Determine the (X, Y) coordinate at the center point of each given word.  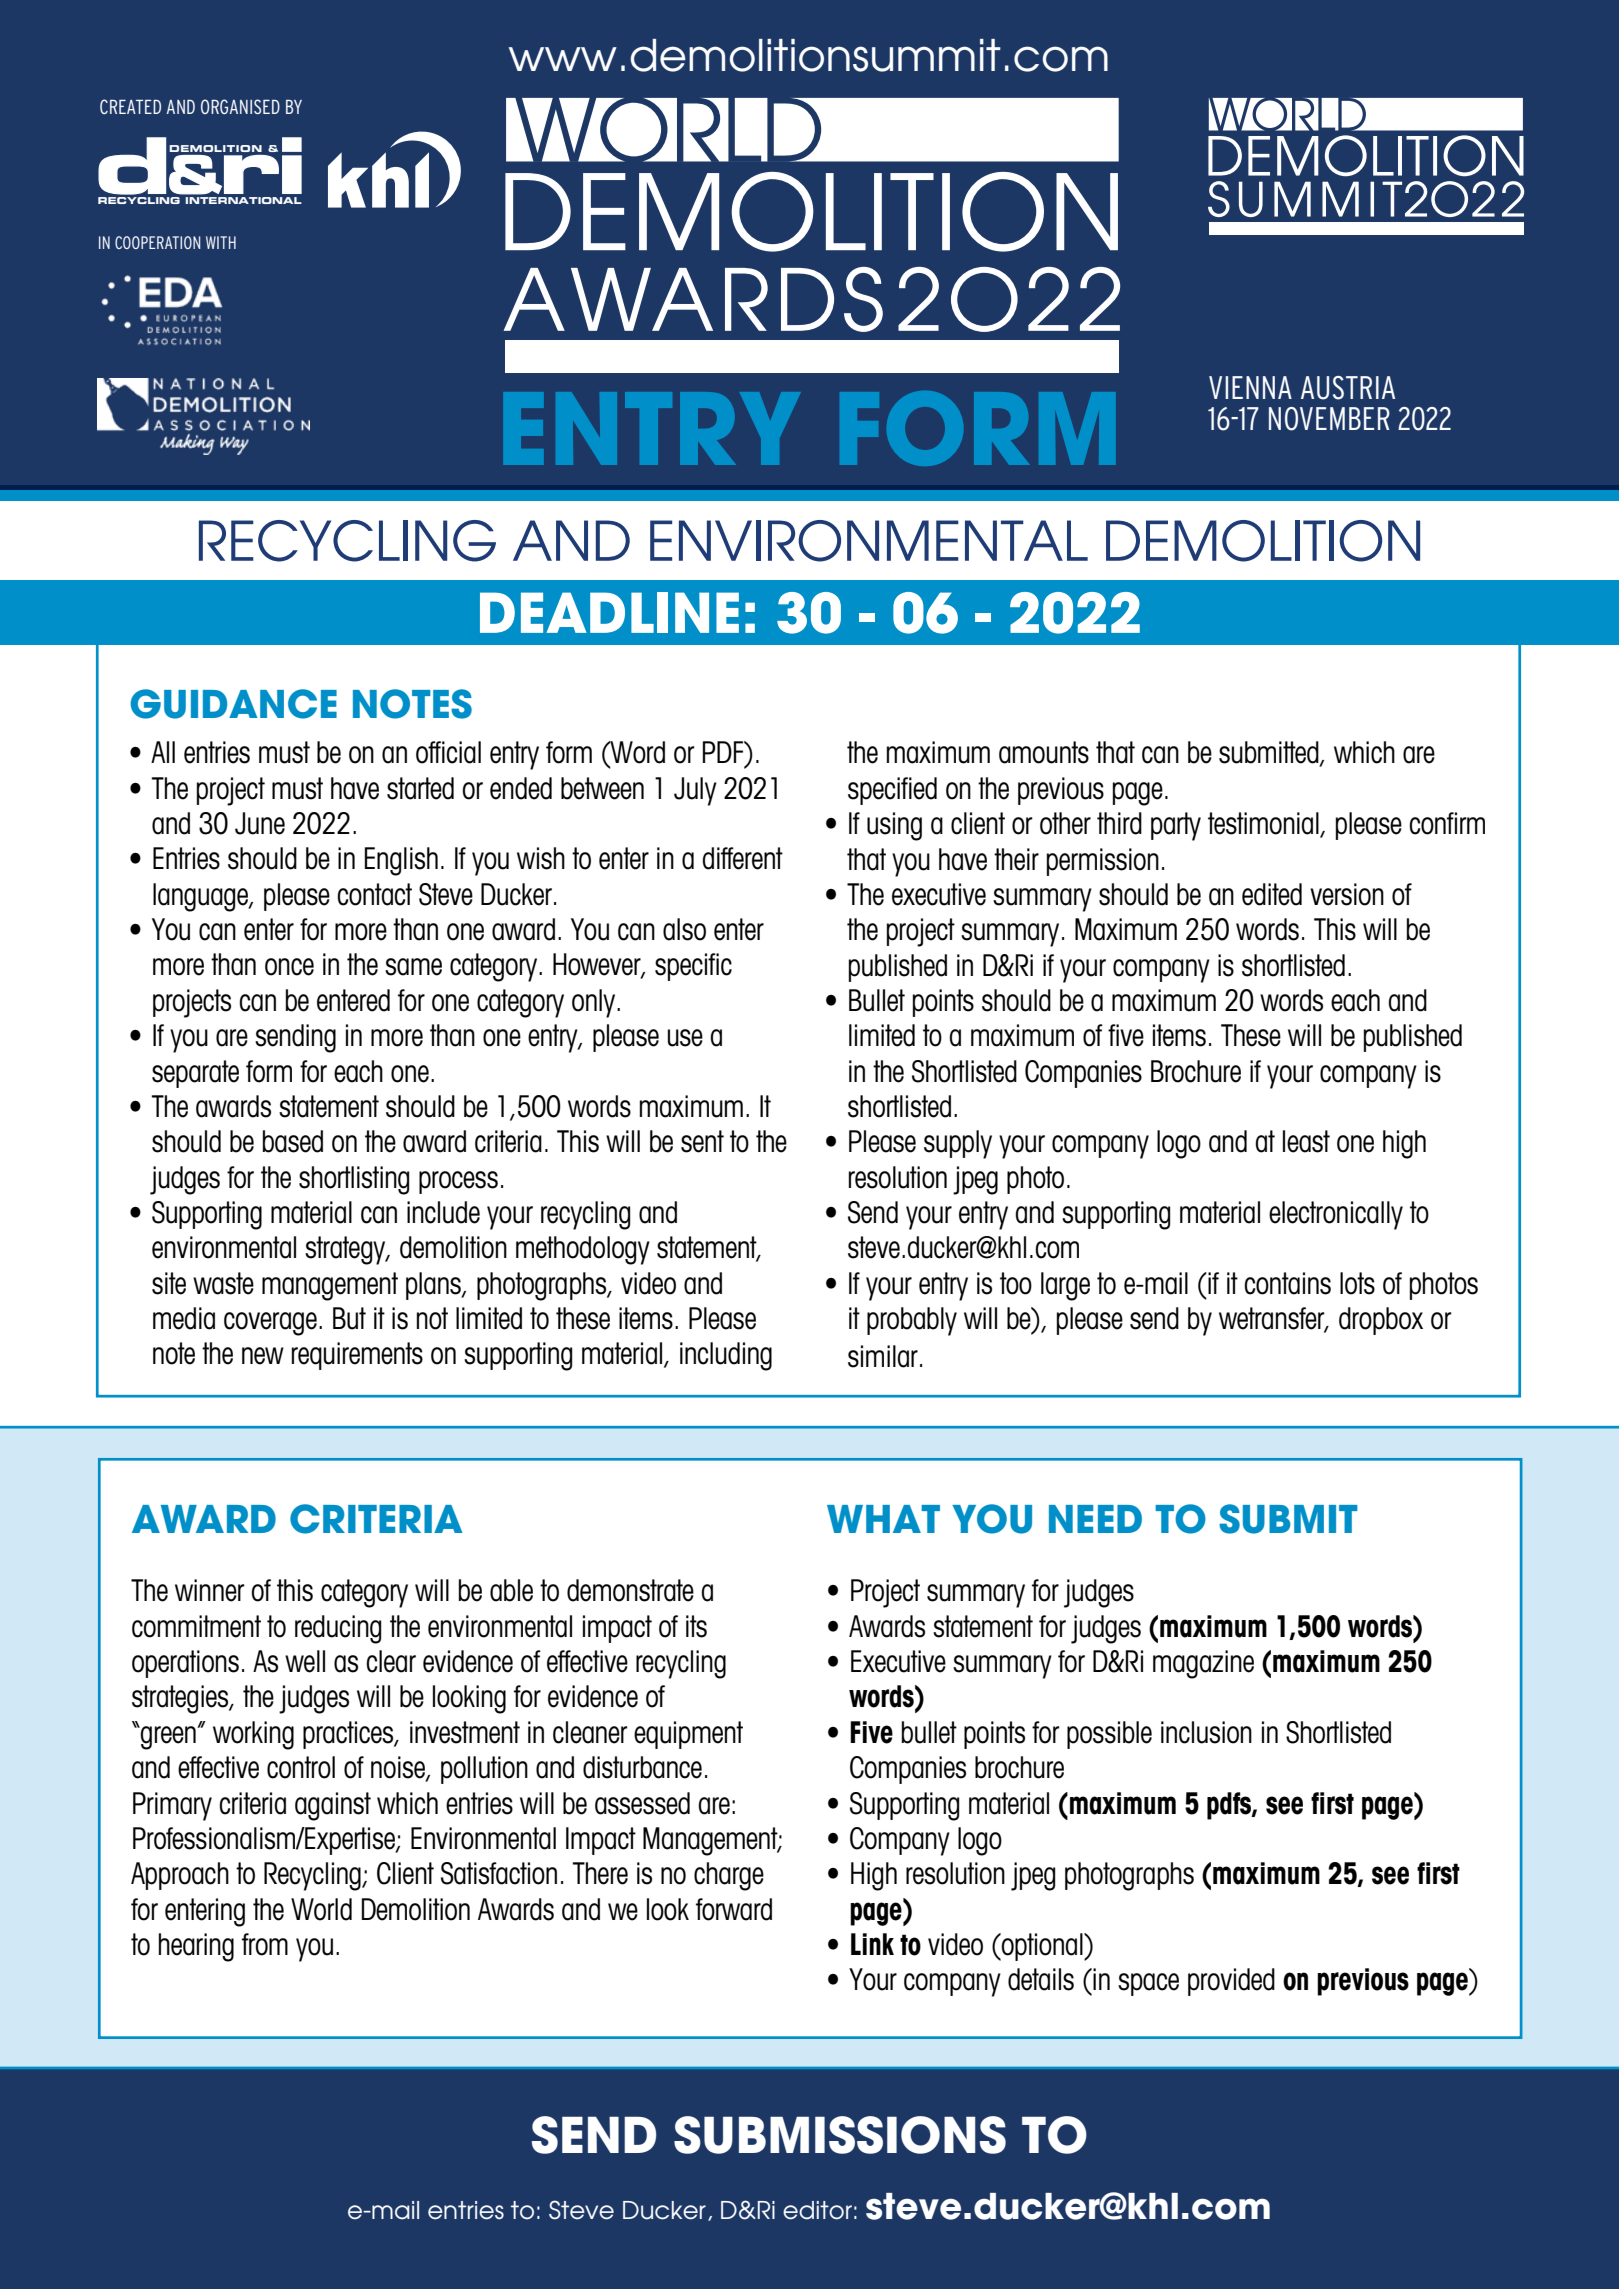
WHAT (883, 1519)
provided (1231, 1982)
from (265, 1944)
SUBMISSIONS (840, 2135)
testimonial (1264, 824)
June (260, 823)
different (742, 858)
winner (210, 1590)
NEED (1095, 1519)
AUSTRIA (1348, 388)
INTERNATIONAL (243, 200)
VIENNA (1250, 387)
